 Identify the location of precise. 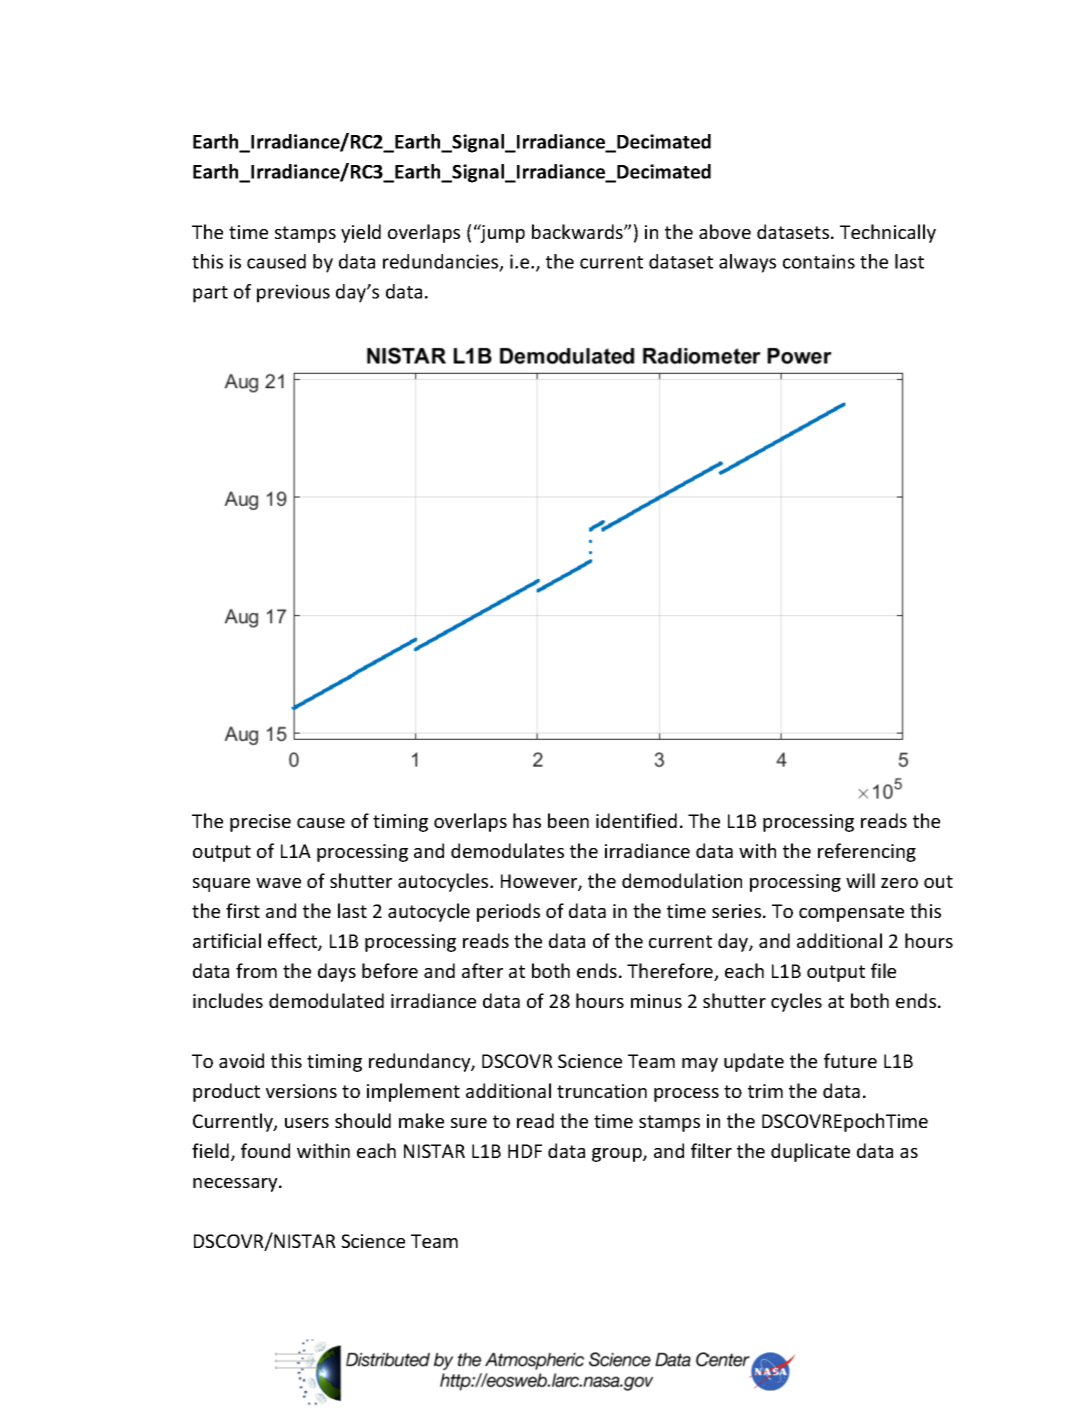
(260, 823).
